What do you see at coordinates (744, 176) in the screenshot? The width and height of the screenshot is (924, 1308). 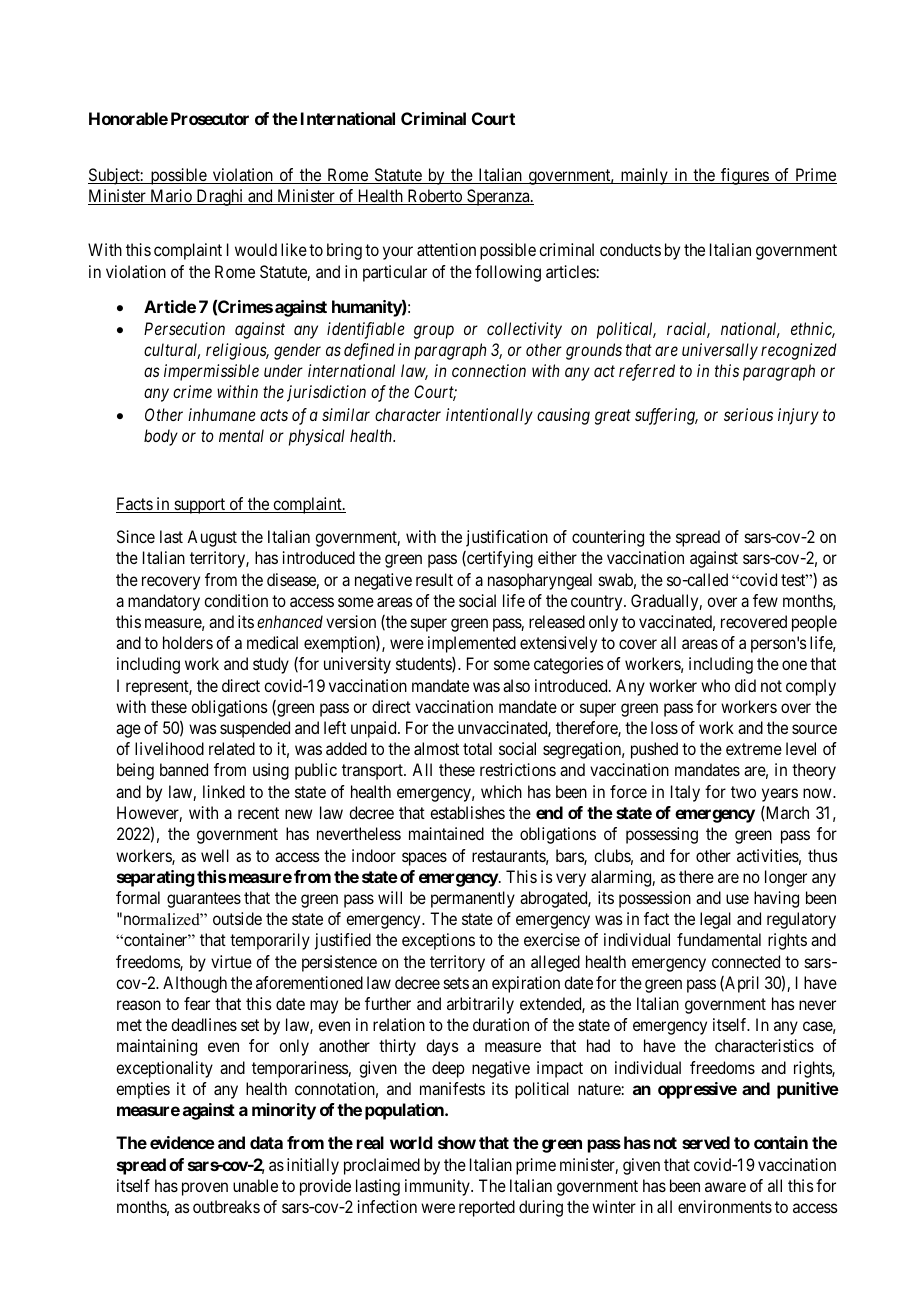 I see `figures` at bounding box center [744, 176].
